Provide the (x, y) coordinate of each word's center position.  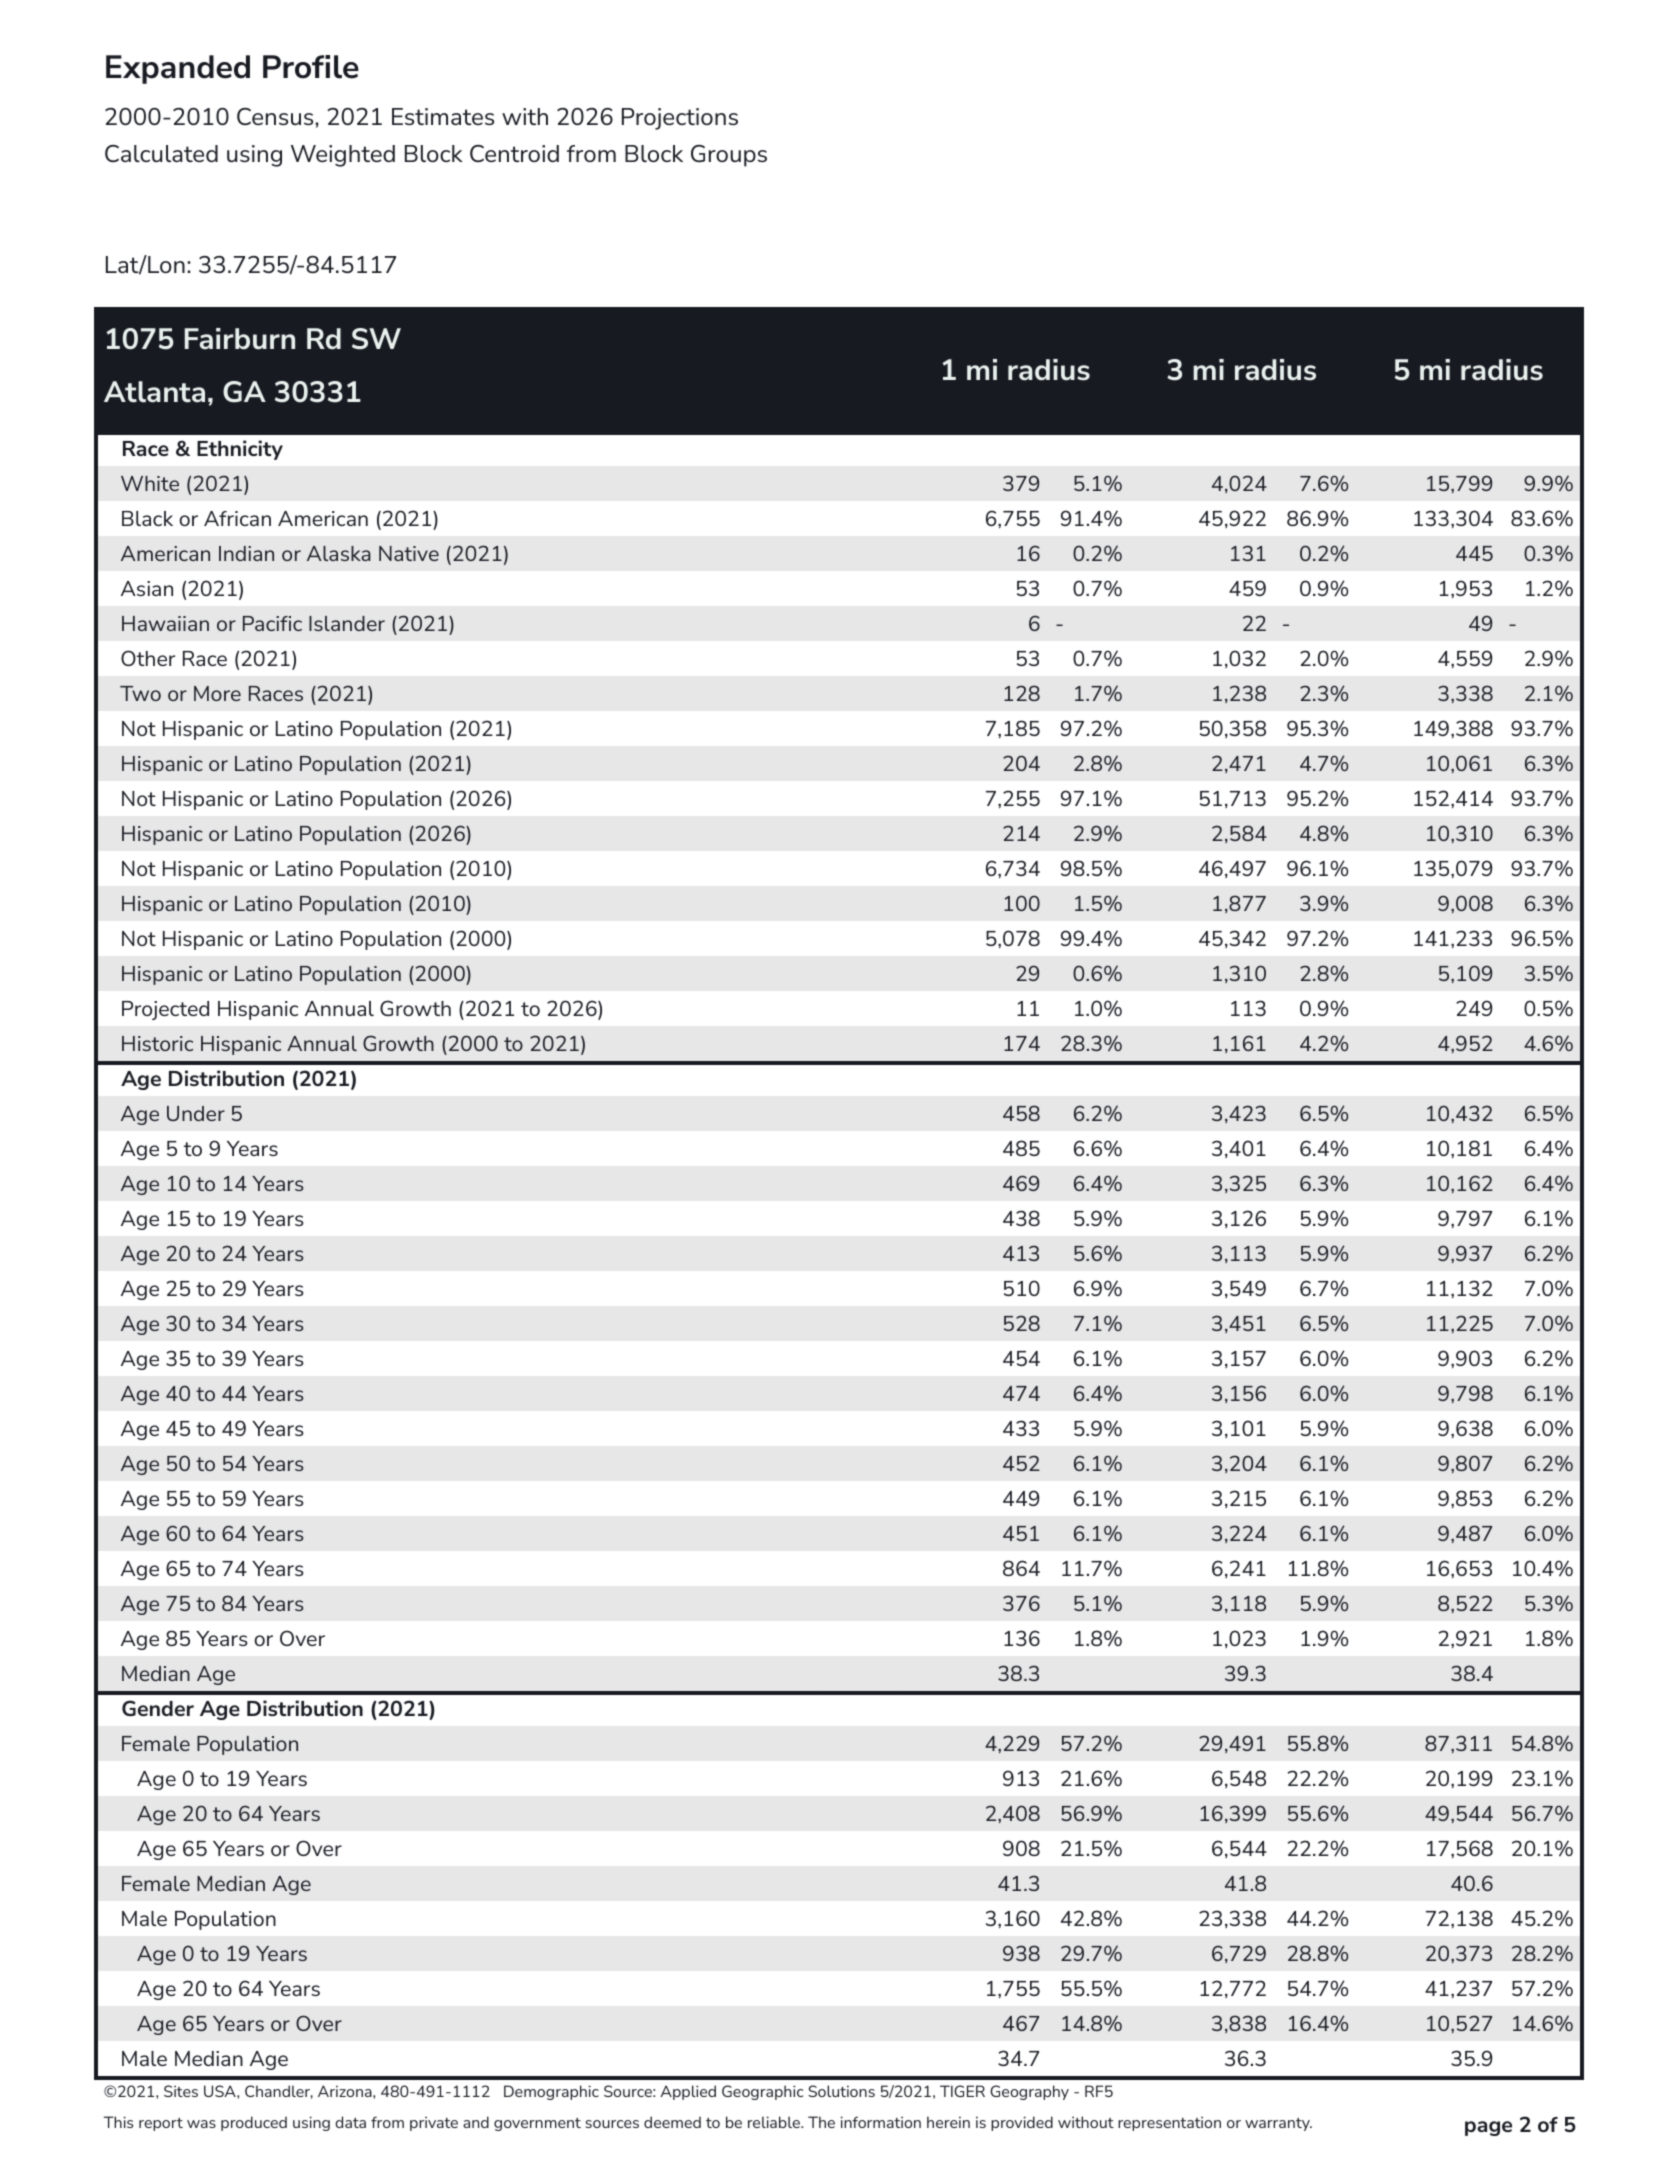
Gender (158, 1708)
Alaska (339, 553)
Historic (157, 1043)
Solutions (841, 2091)
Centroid (514, 153)
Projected (165, 1010)
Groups (729, 156)
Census (276, 116)
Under (196, 1113)
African (237, 518)
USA (221, 2091)
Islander (347, 623)
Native (409, 553)
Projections (680, 119)
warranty (1278, 2124)
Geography (1029, 2092)
